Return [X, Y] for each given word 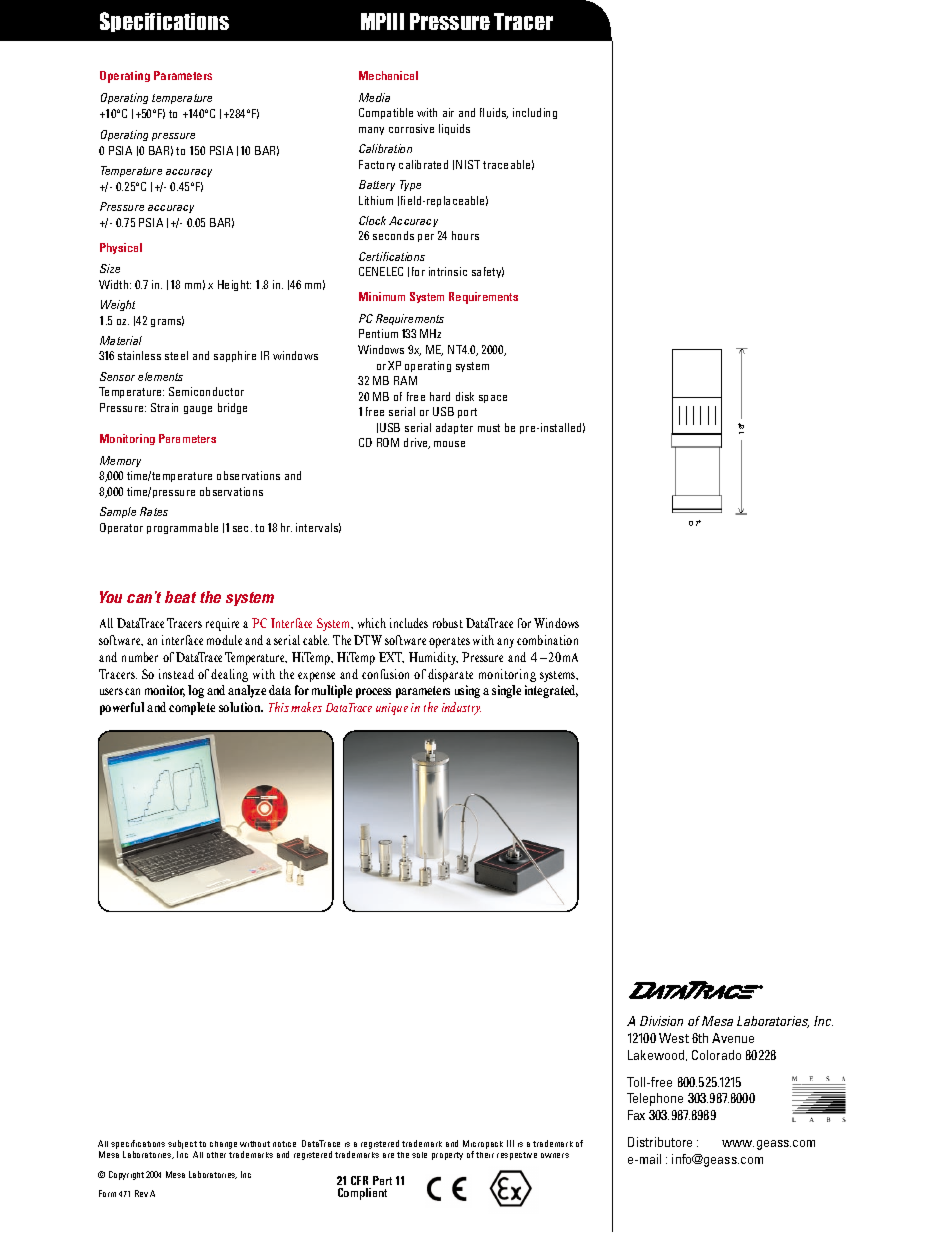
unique [392, 709]
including [535, 113]
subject [182, 1146]
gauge [198, 410]
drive [417, 443]
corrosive [411, 128]
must [489, 428]
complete [192, 708]
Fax [636, 1115]
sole [419, 1155]
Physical [121, 248]
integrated [551, 691]
